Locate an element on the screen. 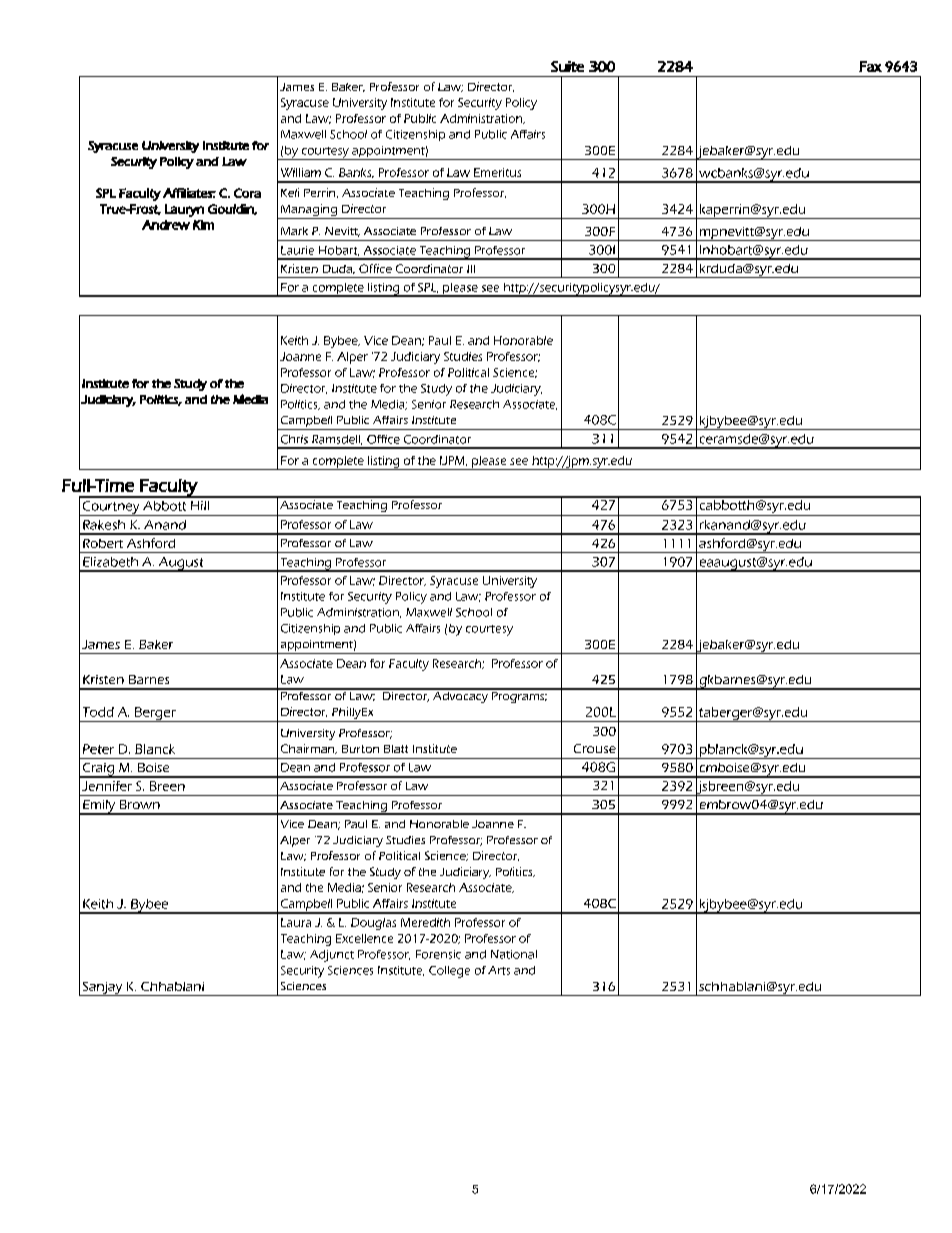 The height and width of the screenshot is (1233, 952). Peter is located at coordinates (98, 749).
